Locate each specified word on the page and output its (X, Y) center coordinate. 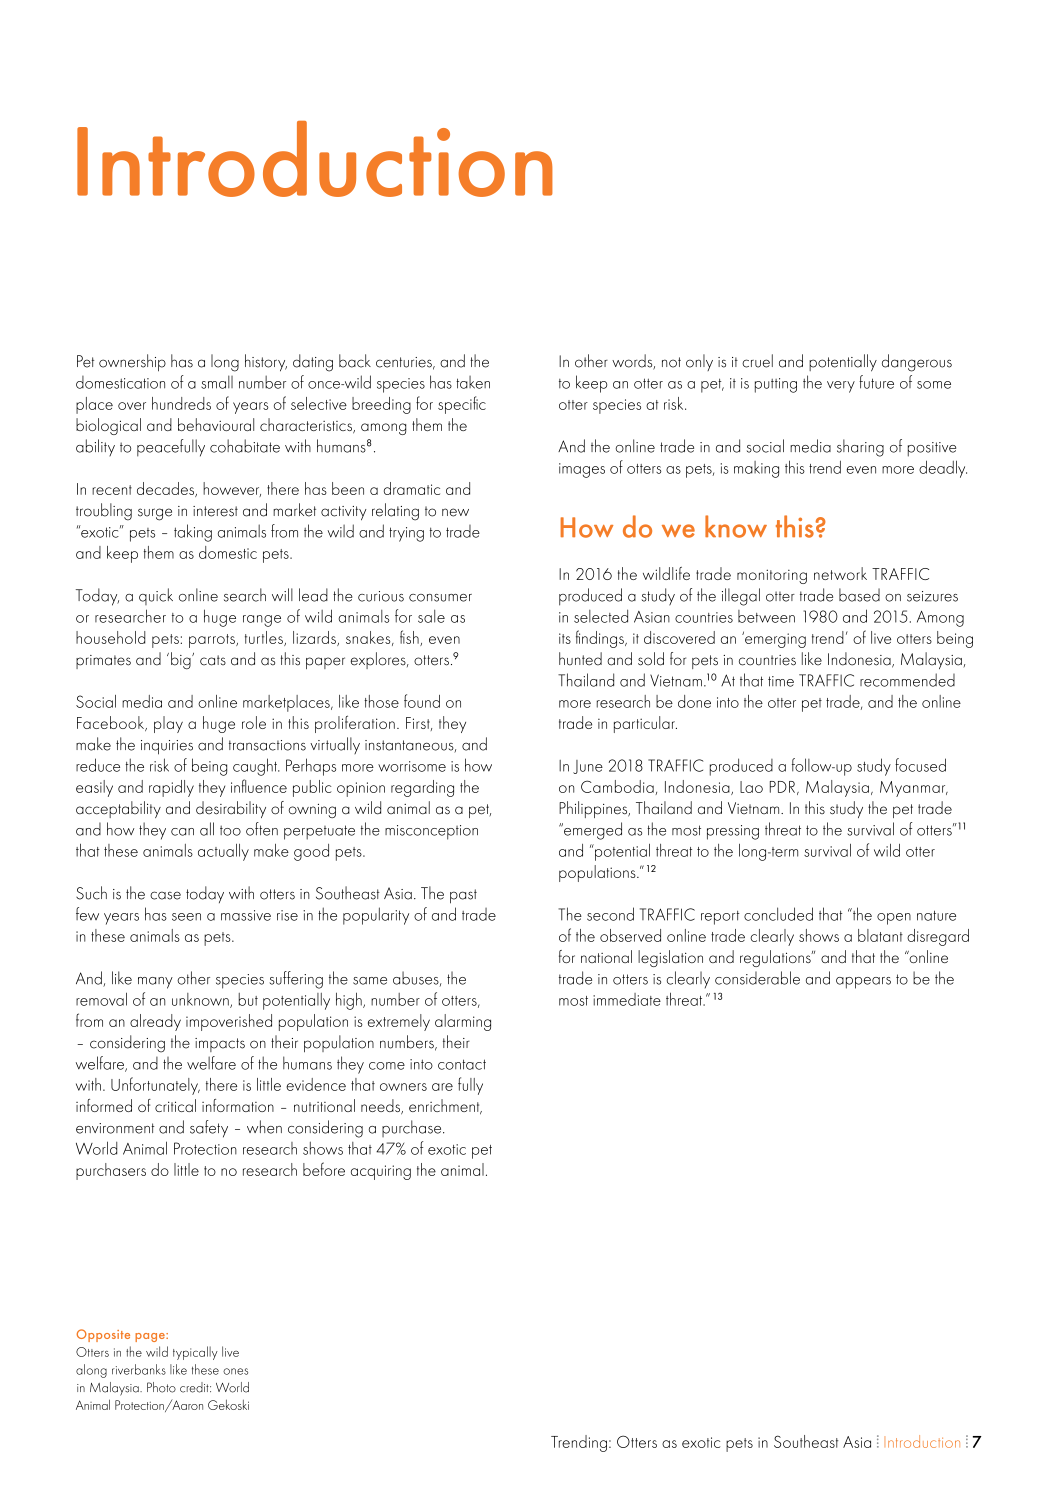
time (781, 681)
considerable (757, 978)
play (168, 724)
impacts (220, 1045)
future (876, 382)
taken (473, 382)
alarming (463, 1022)
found (422, 701)
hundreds (181, 403)
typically (195, 1353)
